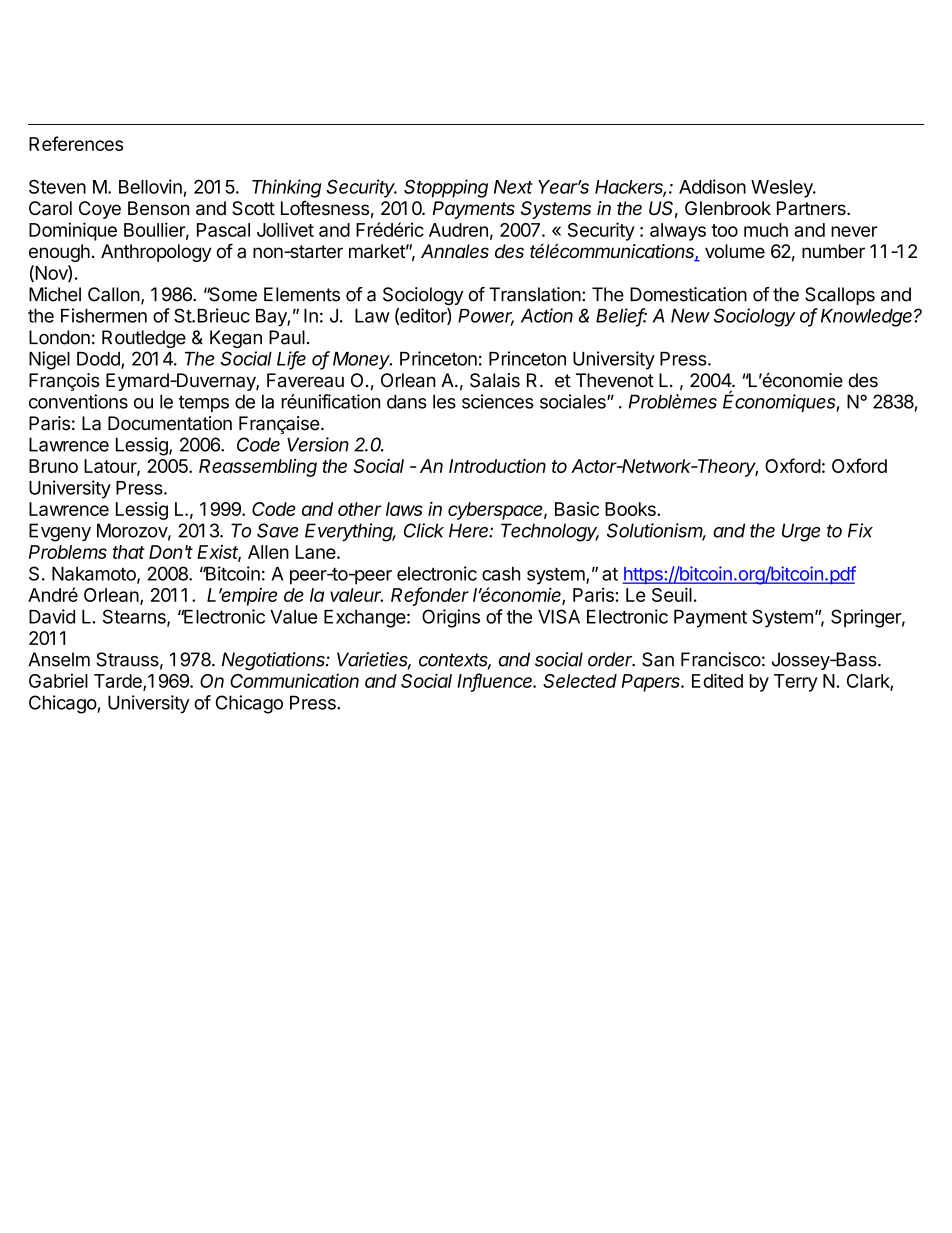  What do you see at coordinates (53, 466) in the screenshot?
I see `Bruno` at bounding box center [53, 466].
